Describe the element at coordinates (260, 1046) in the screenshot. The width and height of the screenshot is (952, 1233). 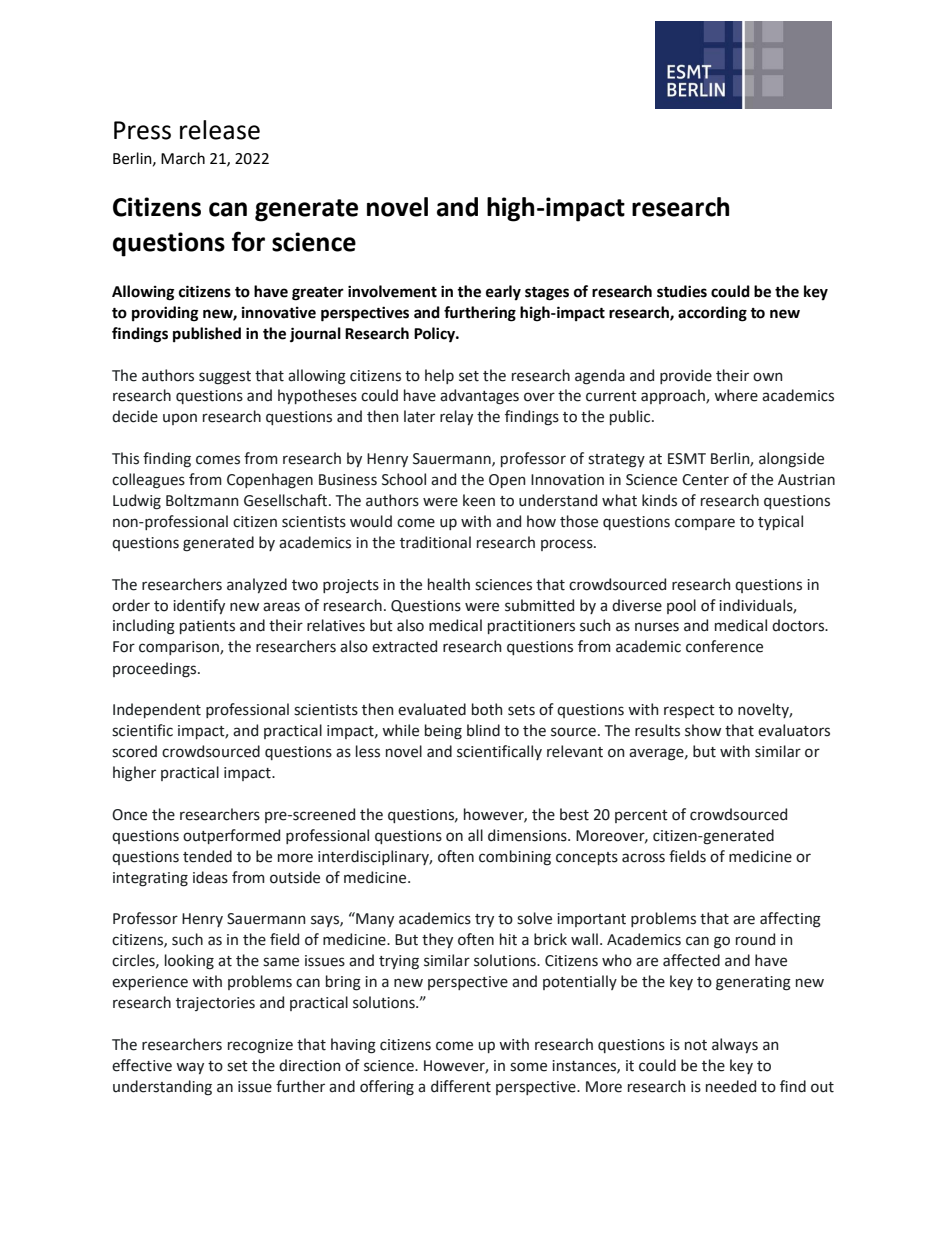
I see `recognize` at that location.
